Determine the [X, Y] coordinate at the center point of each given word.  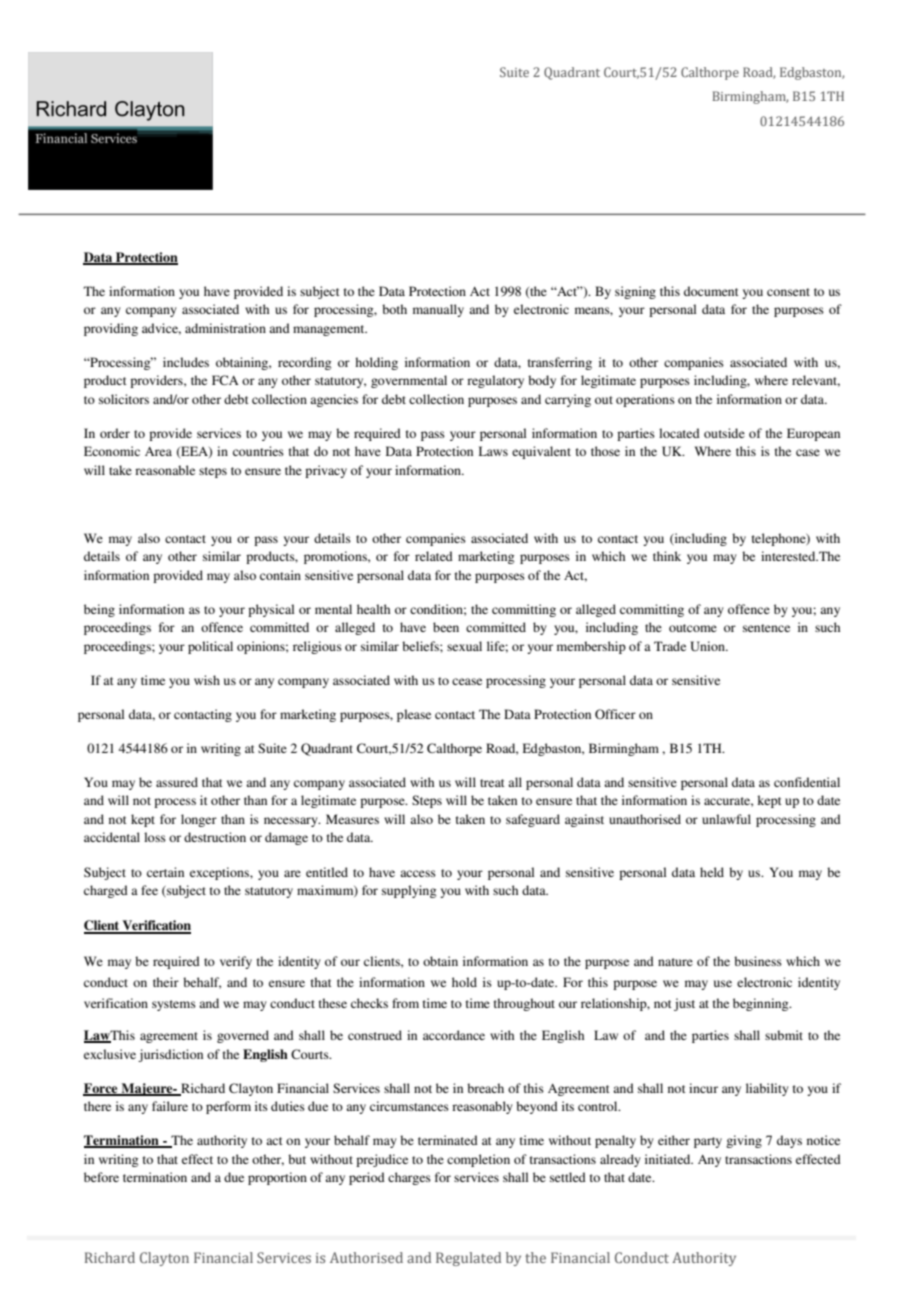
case [808, 452]
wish [207, 680]
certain [165, 872]
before [101, 1177]
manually [438, 310]
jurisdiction [170, 1055]
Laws [493, 451]
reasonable [165, 470]
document [711, 291]
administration [225, 328]
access [418, 873]
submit [784, 1035]
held [712, 872]
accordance [454, 1035]
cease [467, 681]
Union [708, 646]
